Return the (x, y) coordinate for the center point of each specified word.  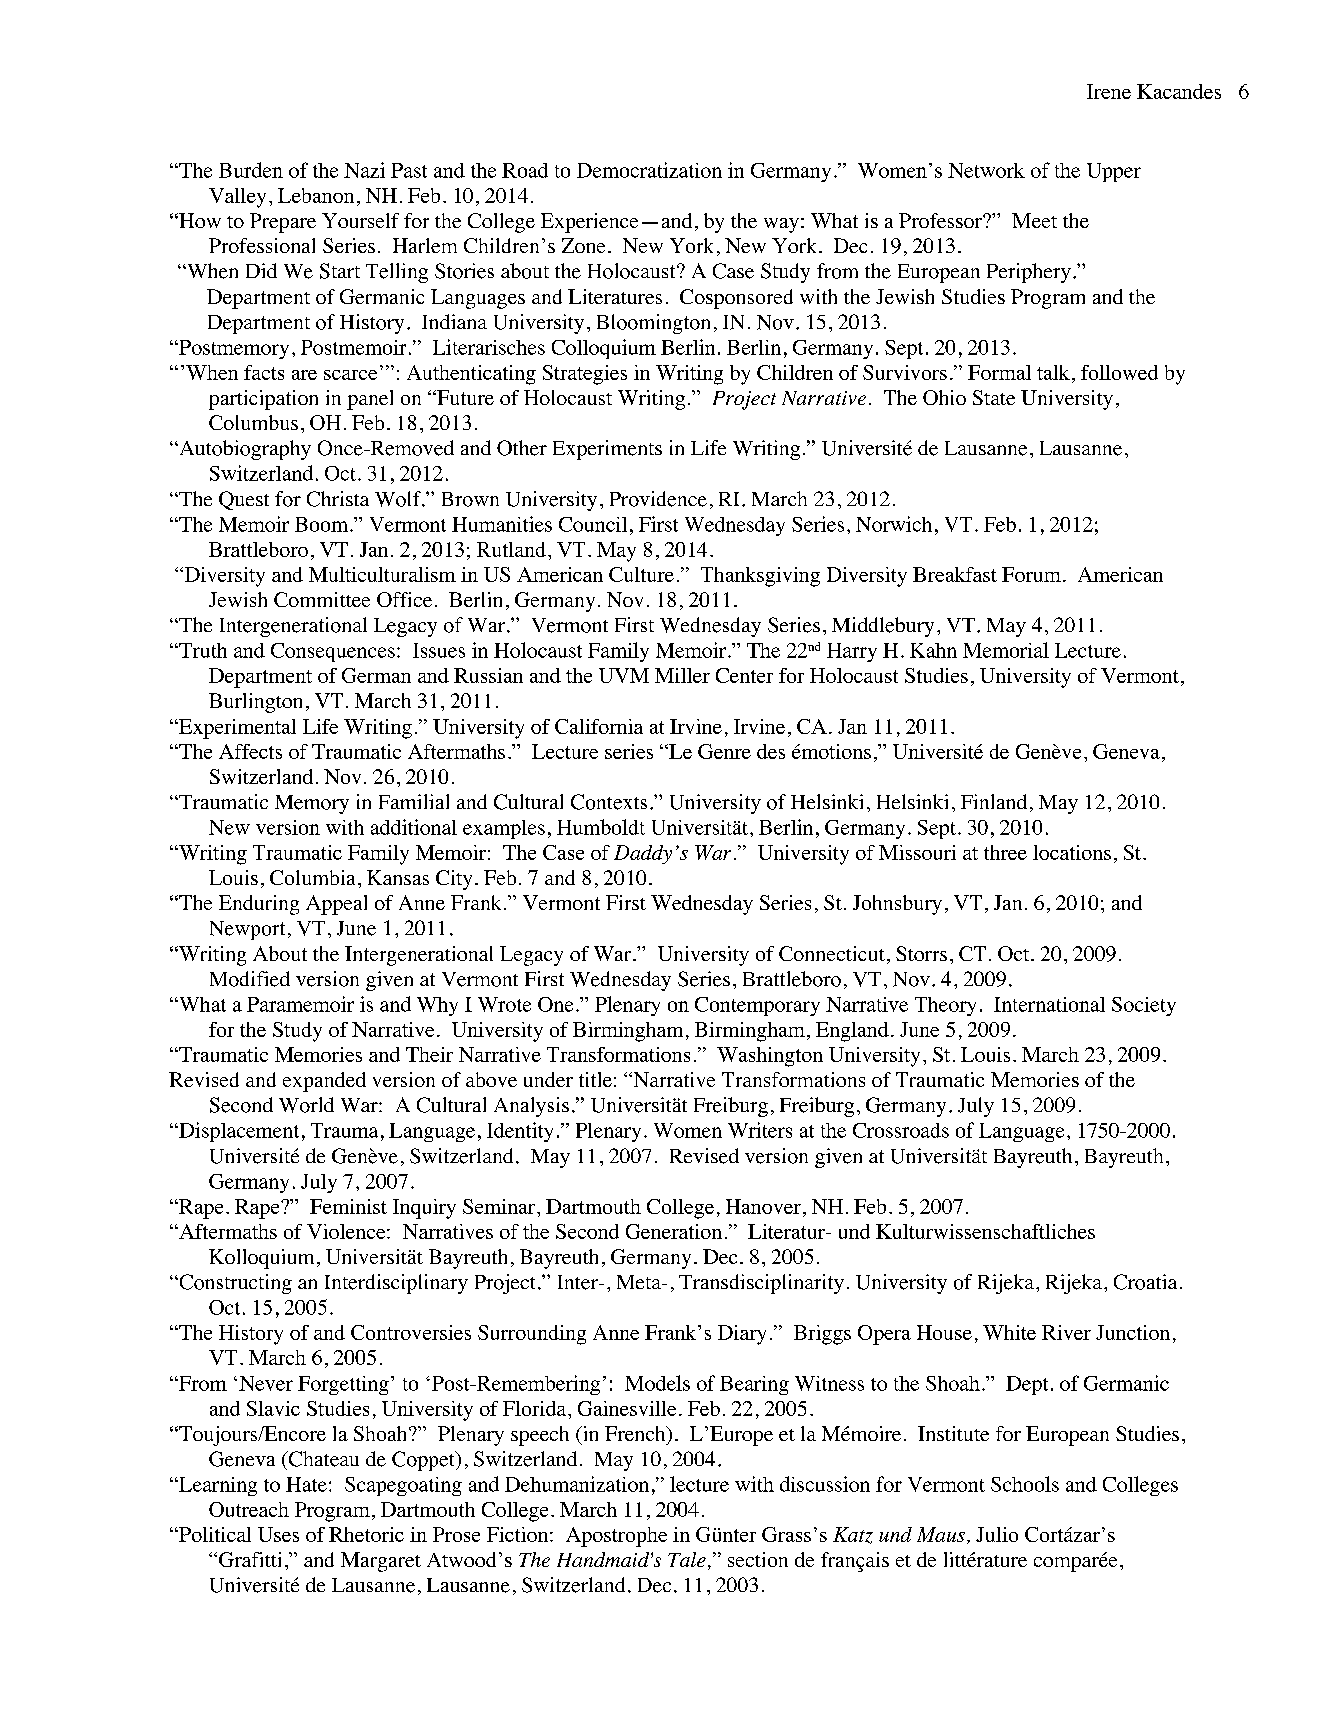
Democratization (649, 170)
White (1009, 1332)
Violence (347, 1231)
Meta (640, 1282)
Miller (682, 675)
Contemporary (757, 1006)
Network (986, 170)
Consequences (333, 652)
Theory (945, 1006)
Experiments (607, 450)
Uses (278, 1534)
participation (263, 400)
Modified (250, 979)
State (994, 397)
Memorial (1006, 650)
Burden (251, 170)
